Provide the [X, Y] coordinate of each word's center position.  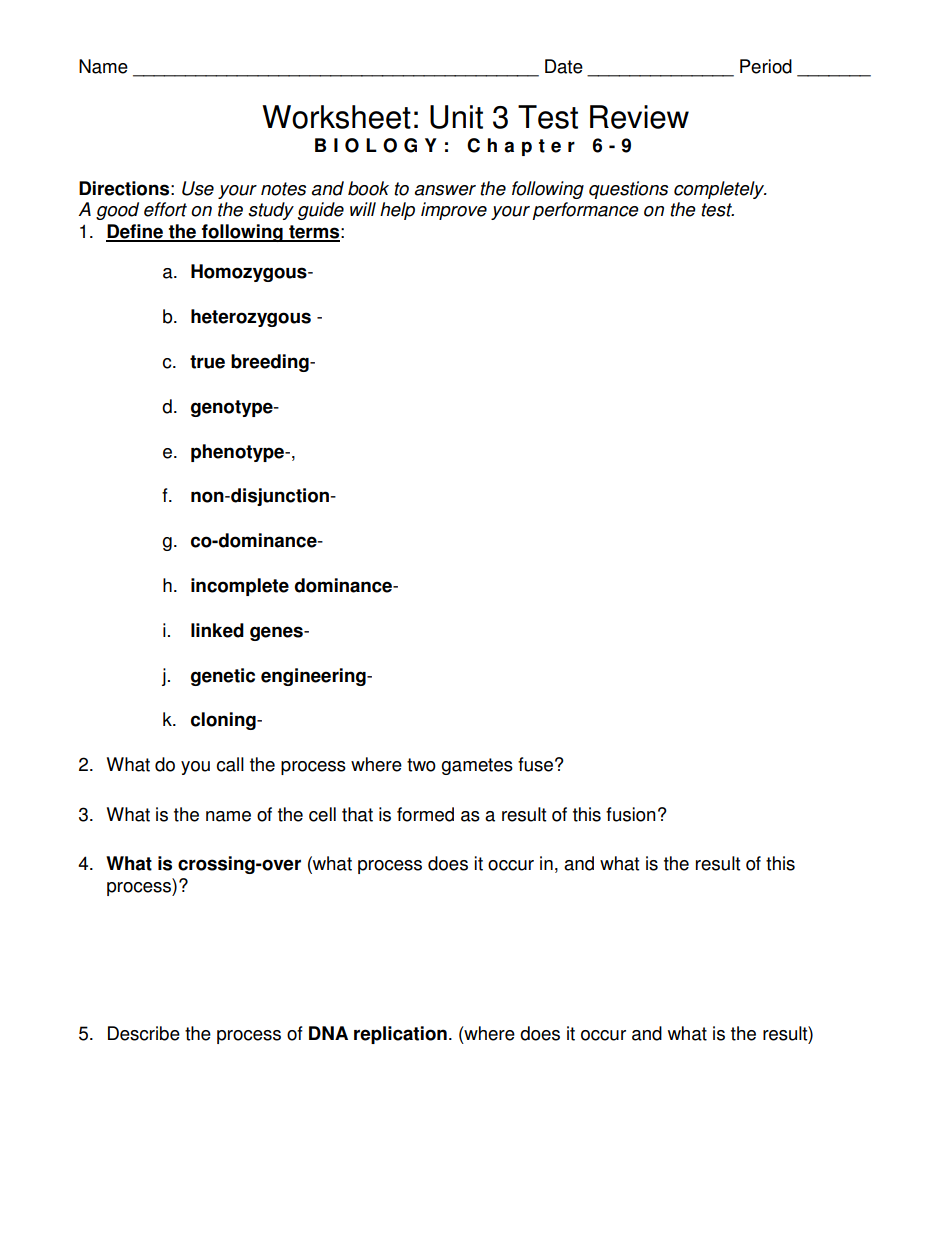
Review [639, 117]
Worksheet [336, 117]
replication [400, 1035]
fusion [631, 814]
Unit [456, 117]
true [207, 362]
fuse [535, 764]
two [421, 765]
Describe [144, 1033]
